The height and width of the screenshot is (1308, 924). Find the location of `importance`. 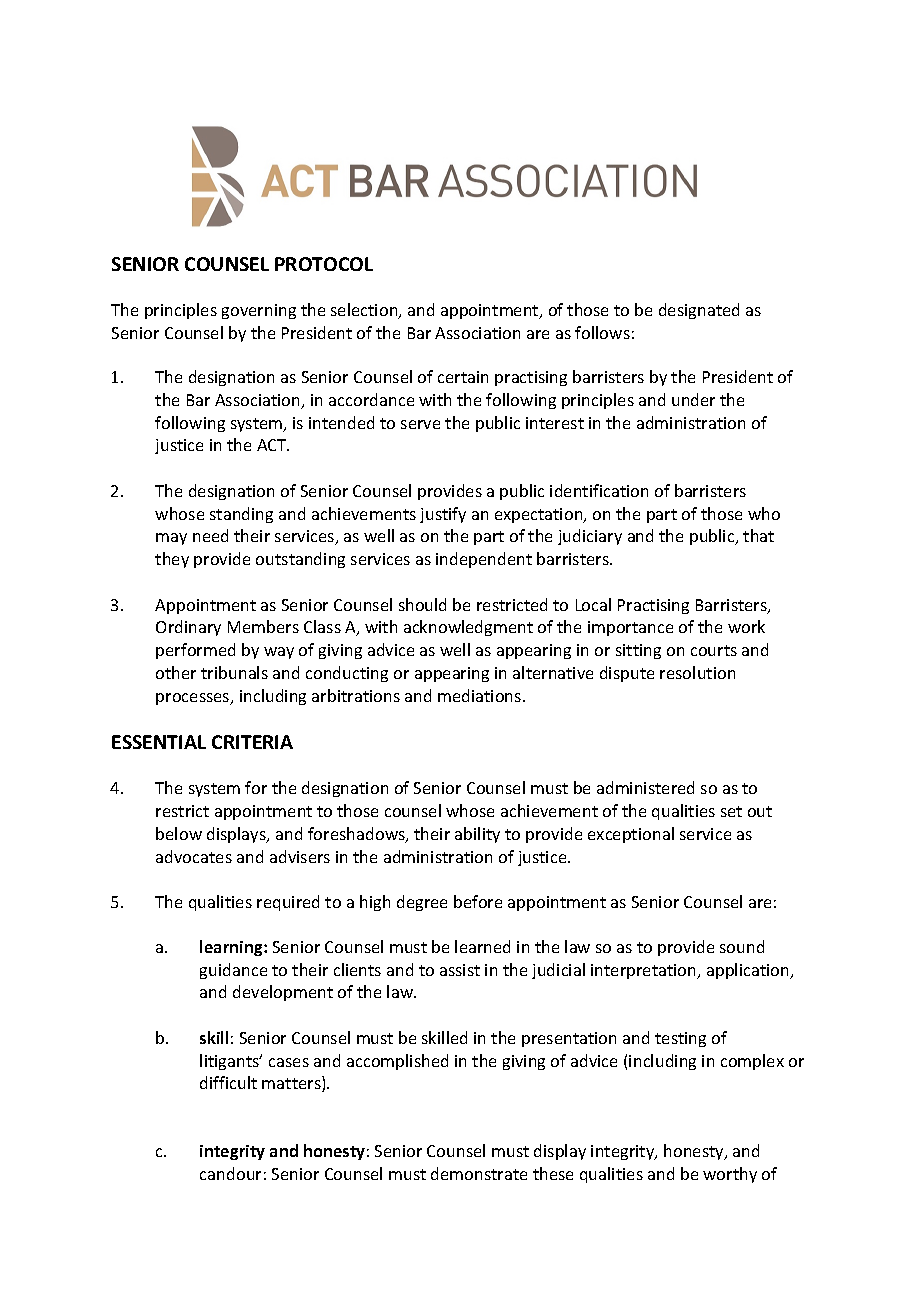

importance is located at coordinates (630, 628).
